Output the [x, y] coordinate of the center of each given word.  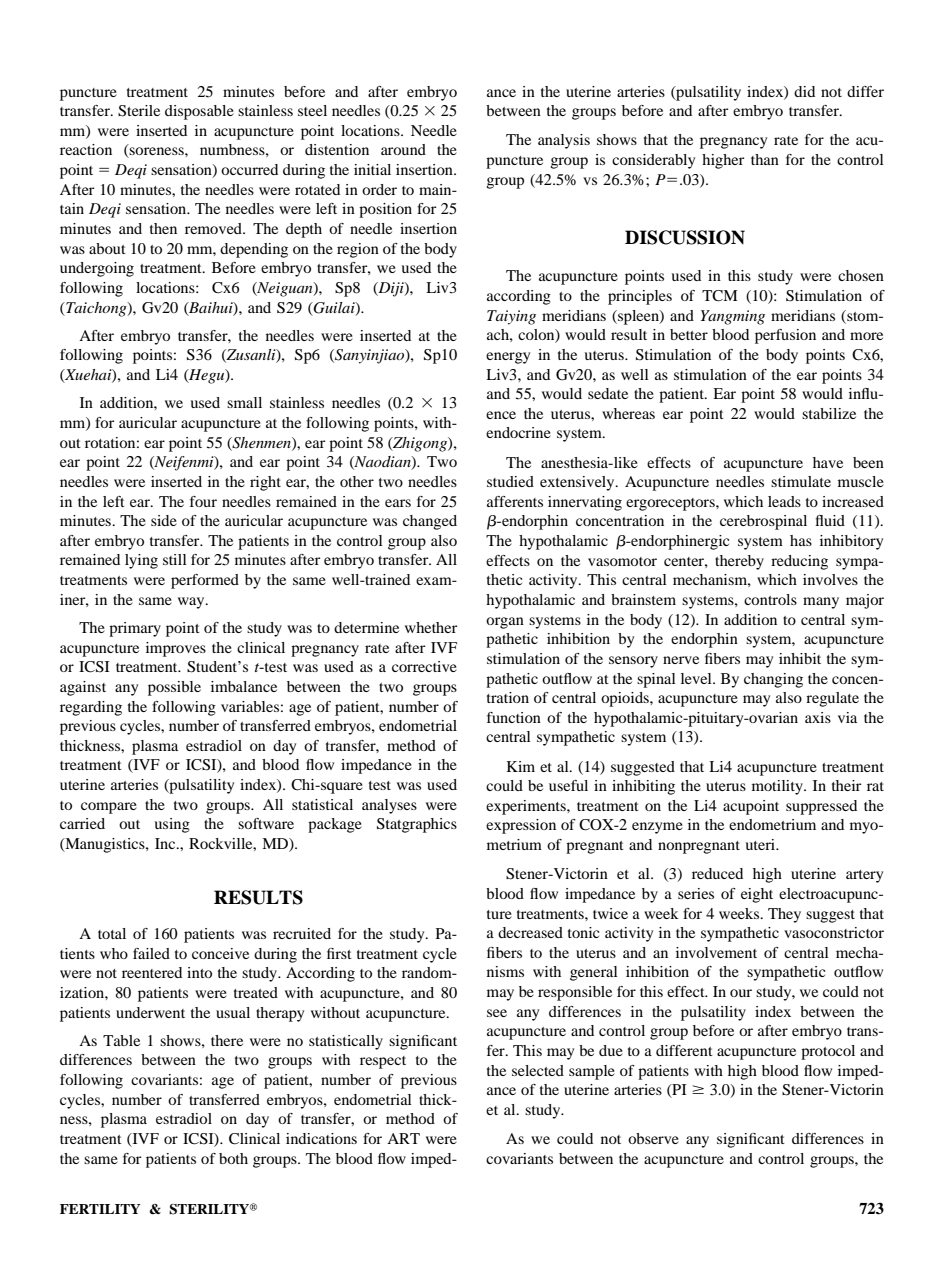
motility [778, 787]
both [233, 1158]
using [172, 825]
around [403, 149]
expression [521, 826]
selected [538, 1070]
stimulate [801, 481]
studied [510, 481]
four [203, 501]
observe [653, 1138]
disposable [199, 112]
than [765, 159]
